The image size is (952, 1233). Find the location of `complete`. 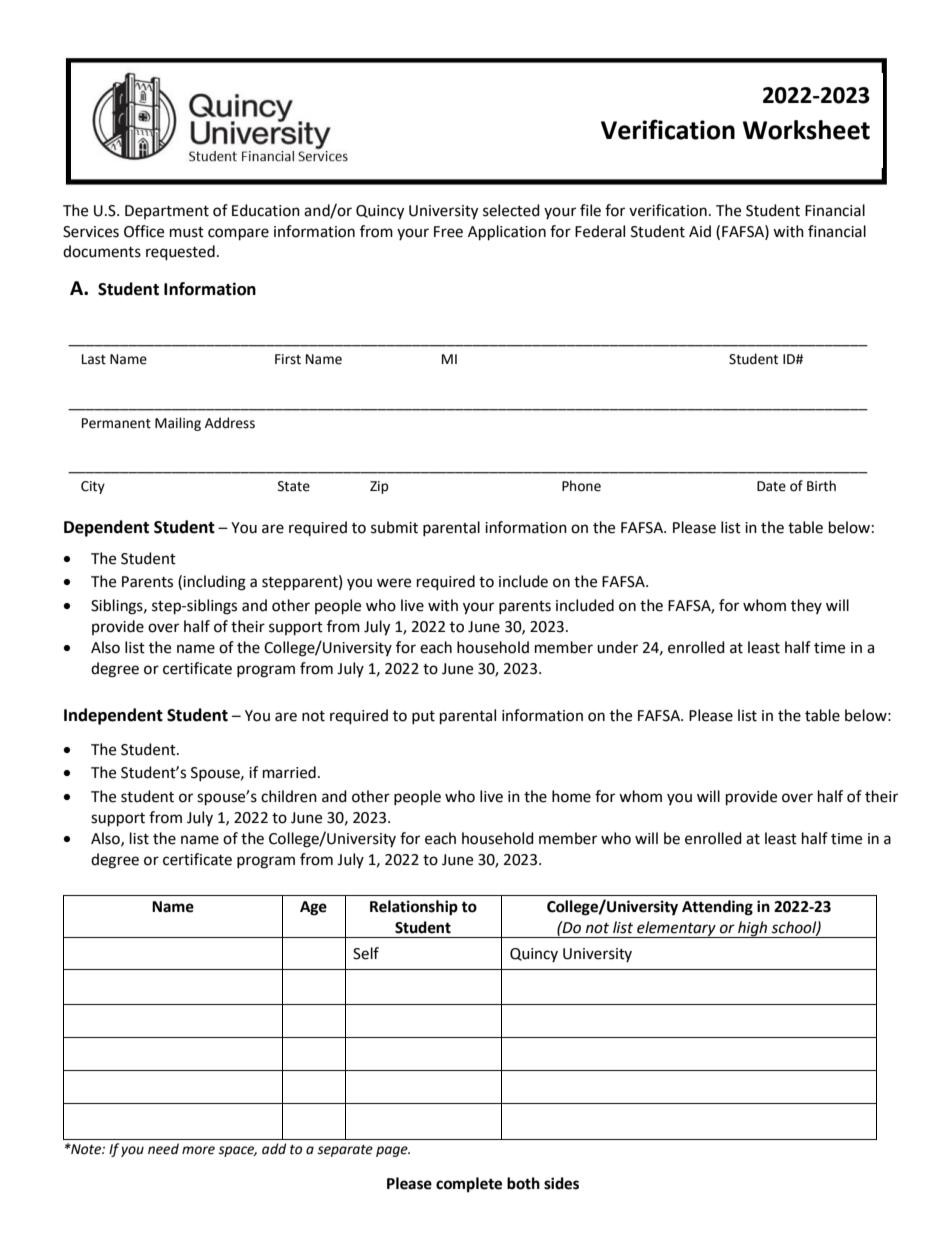

complete is located at coordinates (469, 1185).
